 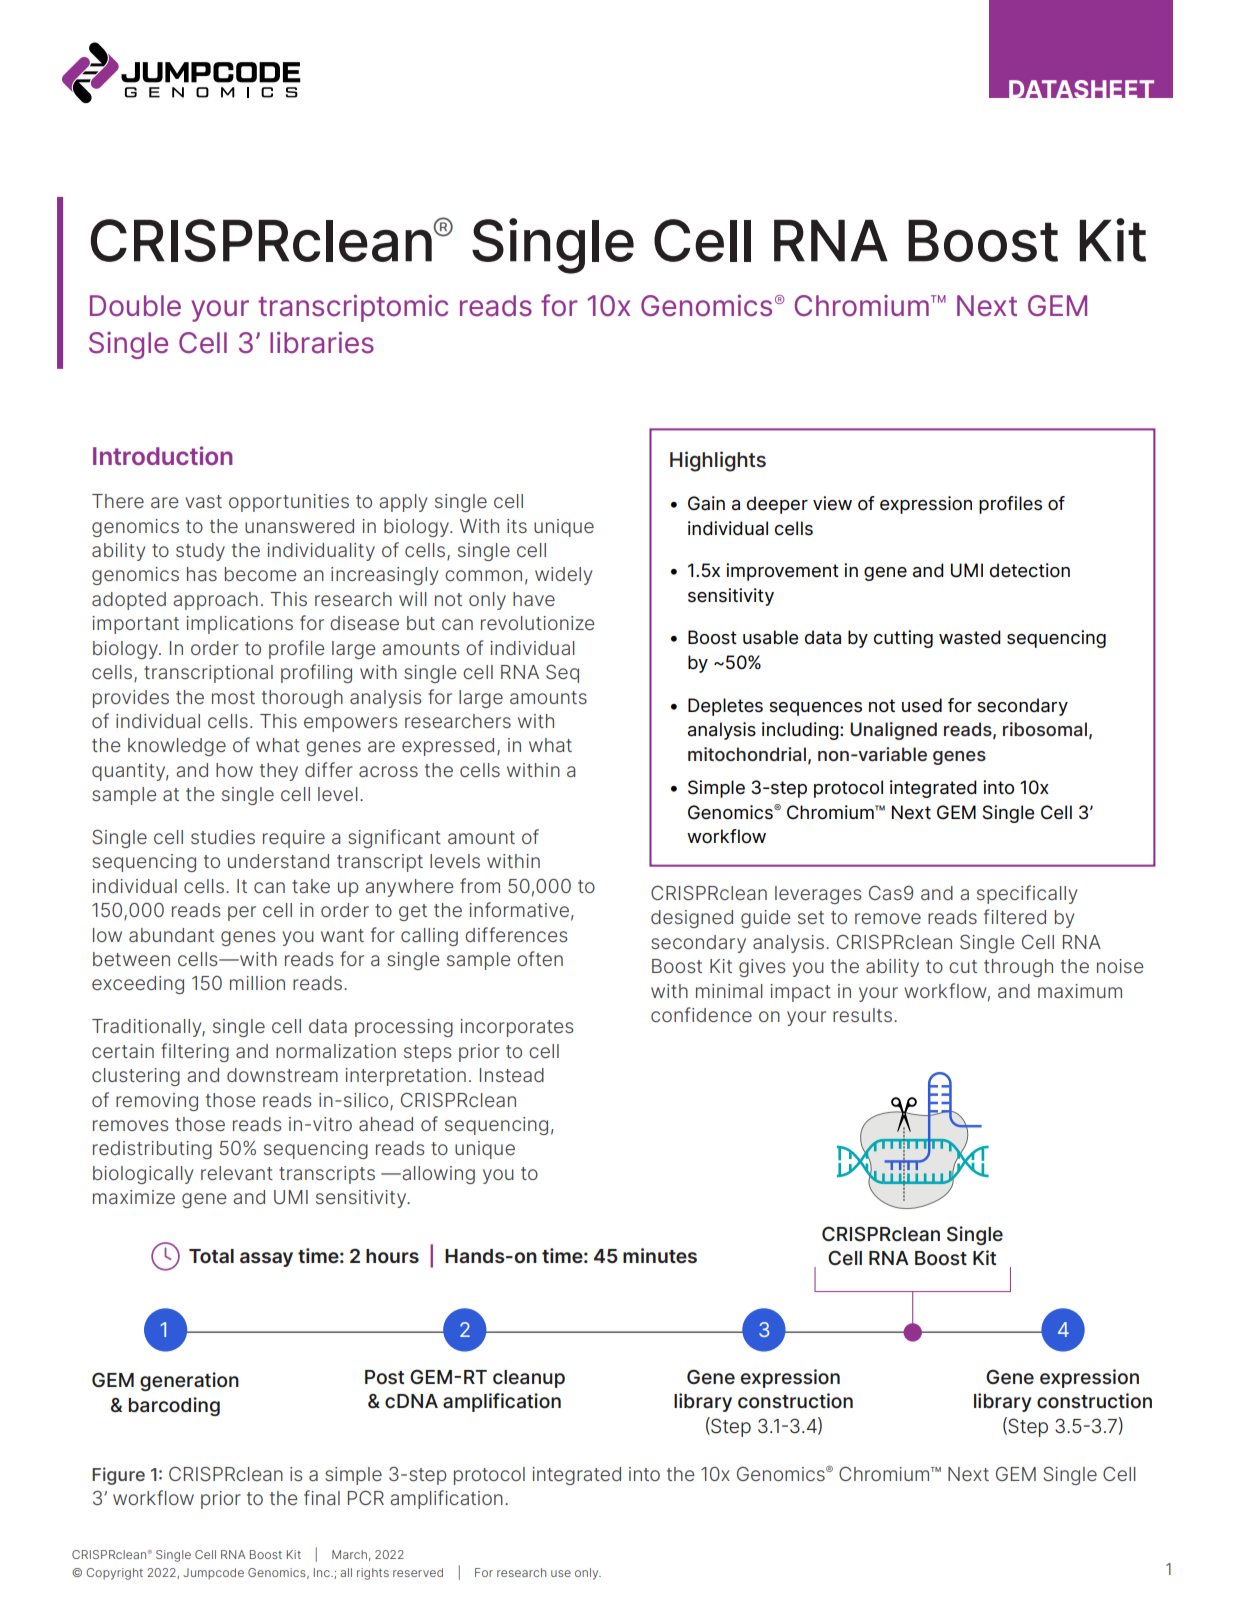 I want to click on Highlights, so click(x=718, y=461).
